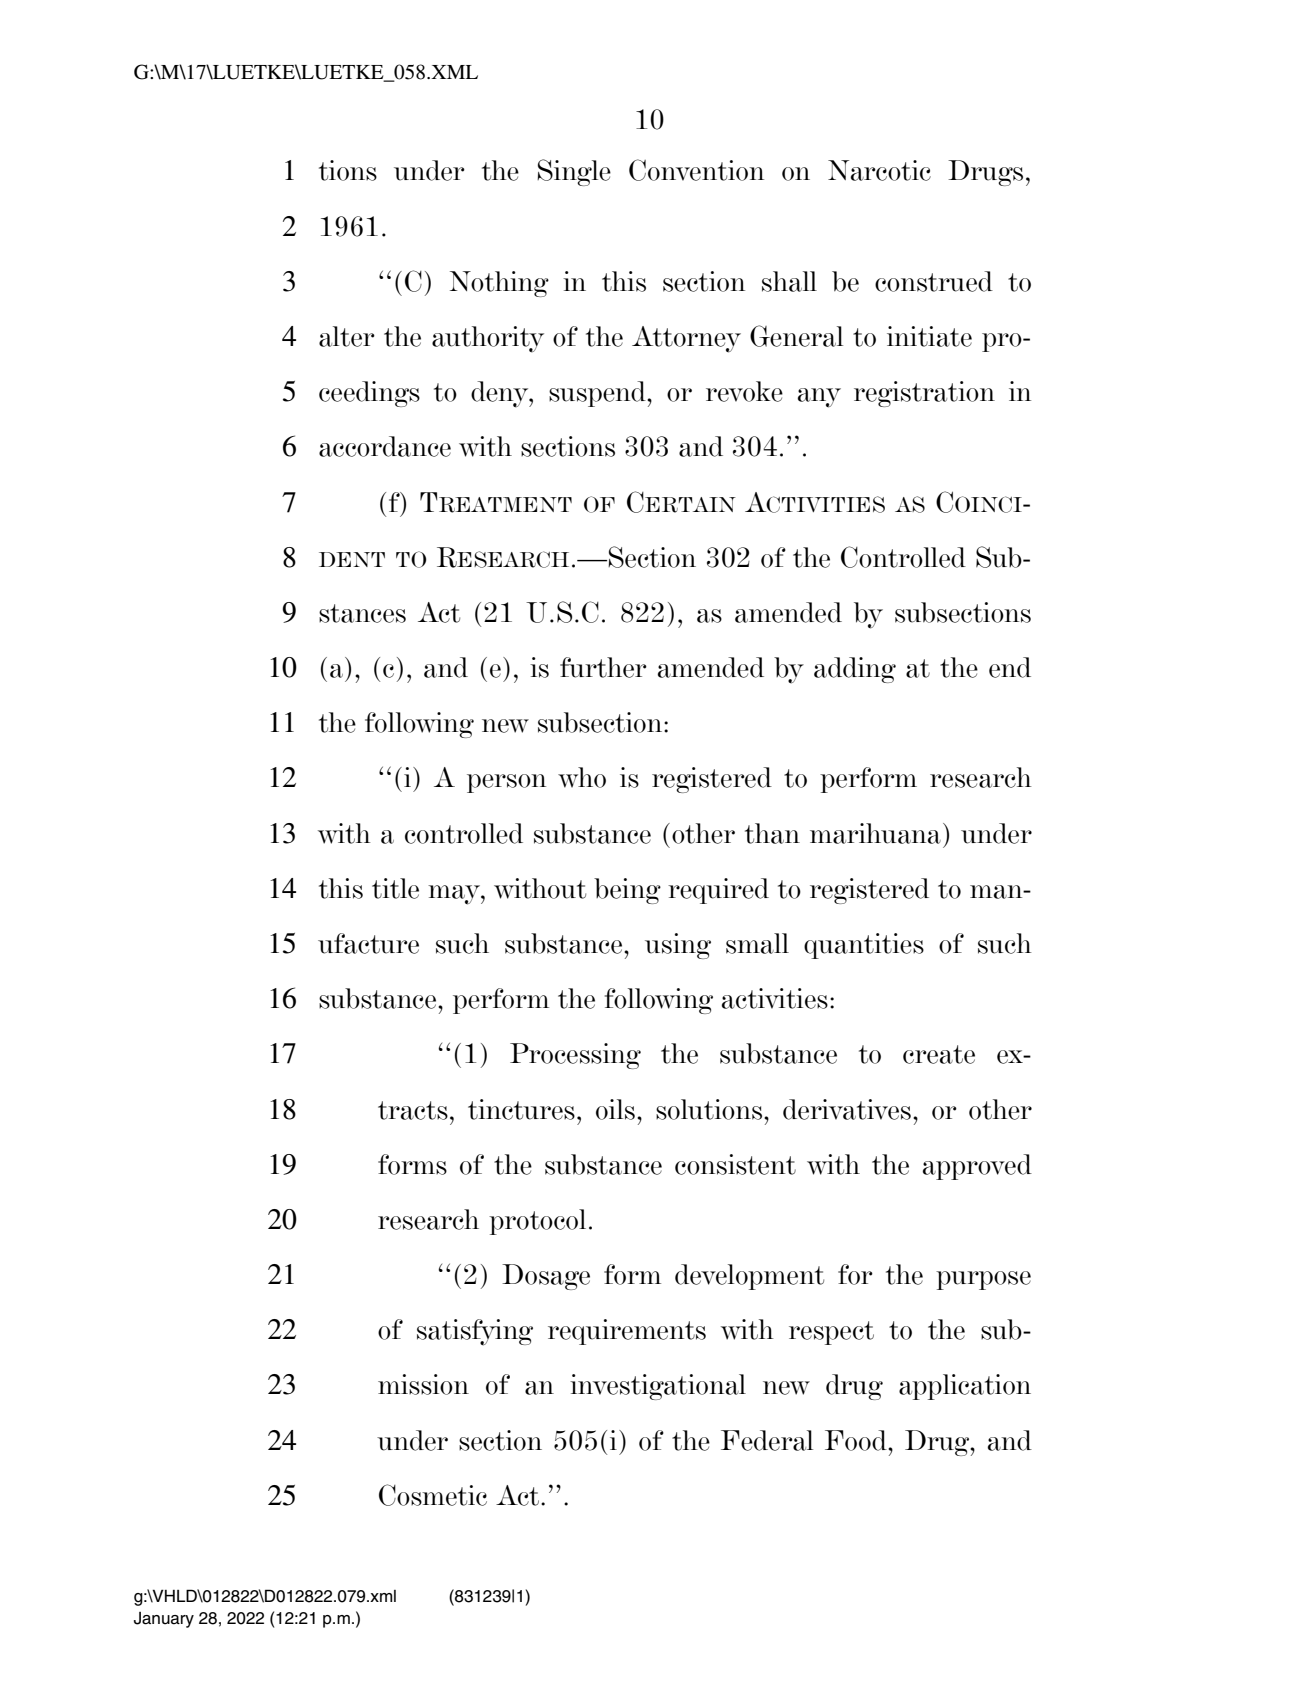 Image resolution: width=1299 pixels, height=1681 pixels. Describe the element at coordinates (164, 1620) in the screenshot. I see `January` at that location.
